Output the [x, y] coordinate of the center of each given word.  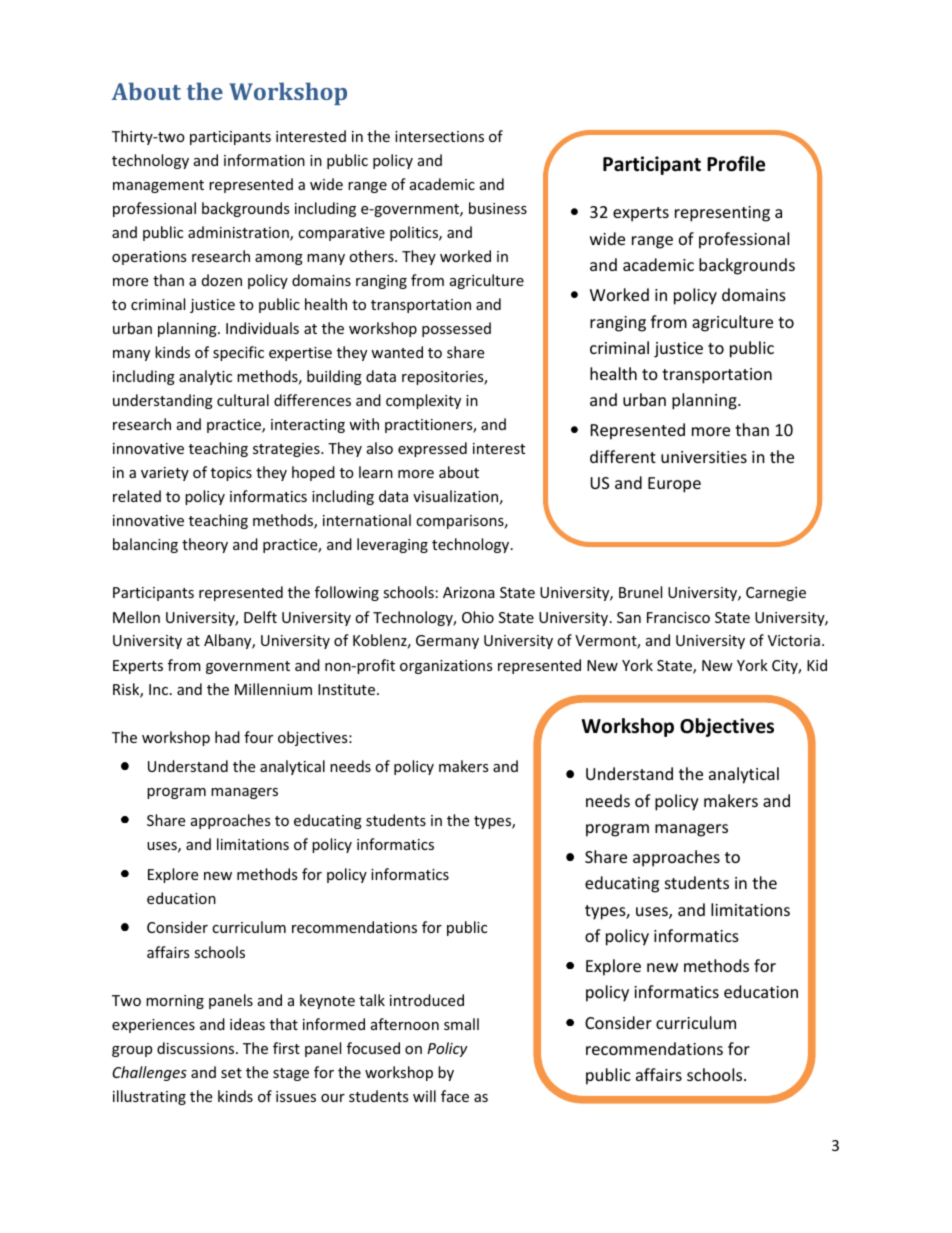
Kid [817, 665]
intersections [439, 136]
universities [704, 457]
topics [231, 474]
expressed [432, 449]
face [455, 1096]
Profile [736, 164]
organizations [446, 667]
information [264, 160]
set [231, 1073]
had [227, 737]
